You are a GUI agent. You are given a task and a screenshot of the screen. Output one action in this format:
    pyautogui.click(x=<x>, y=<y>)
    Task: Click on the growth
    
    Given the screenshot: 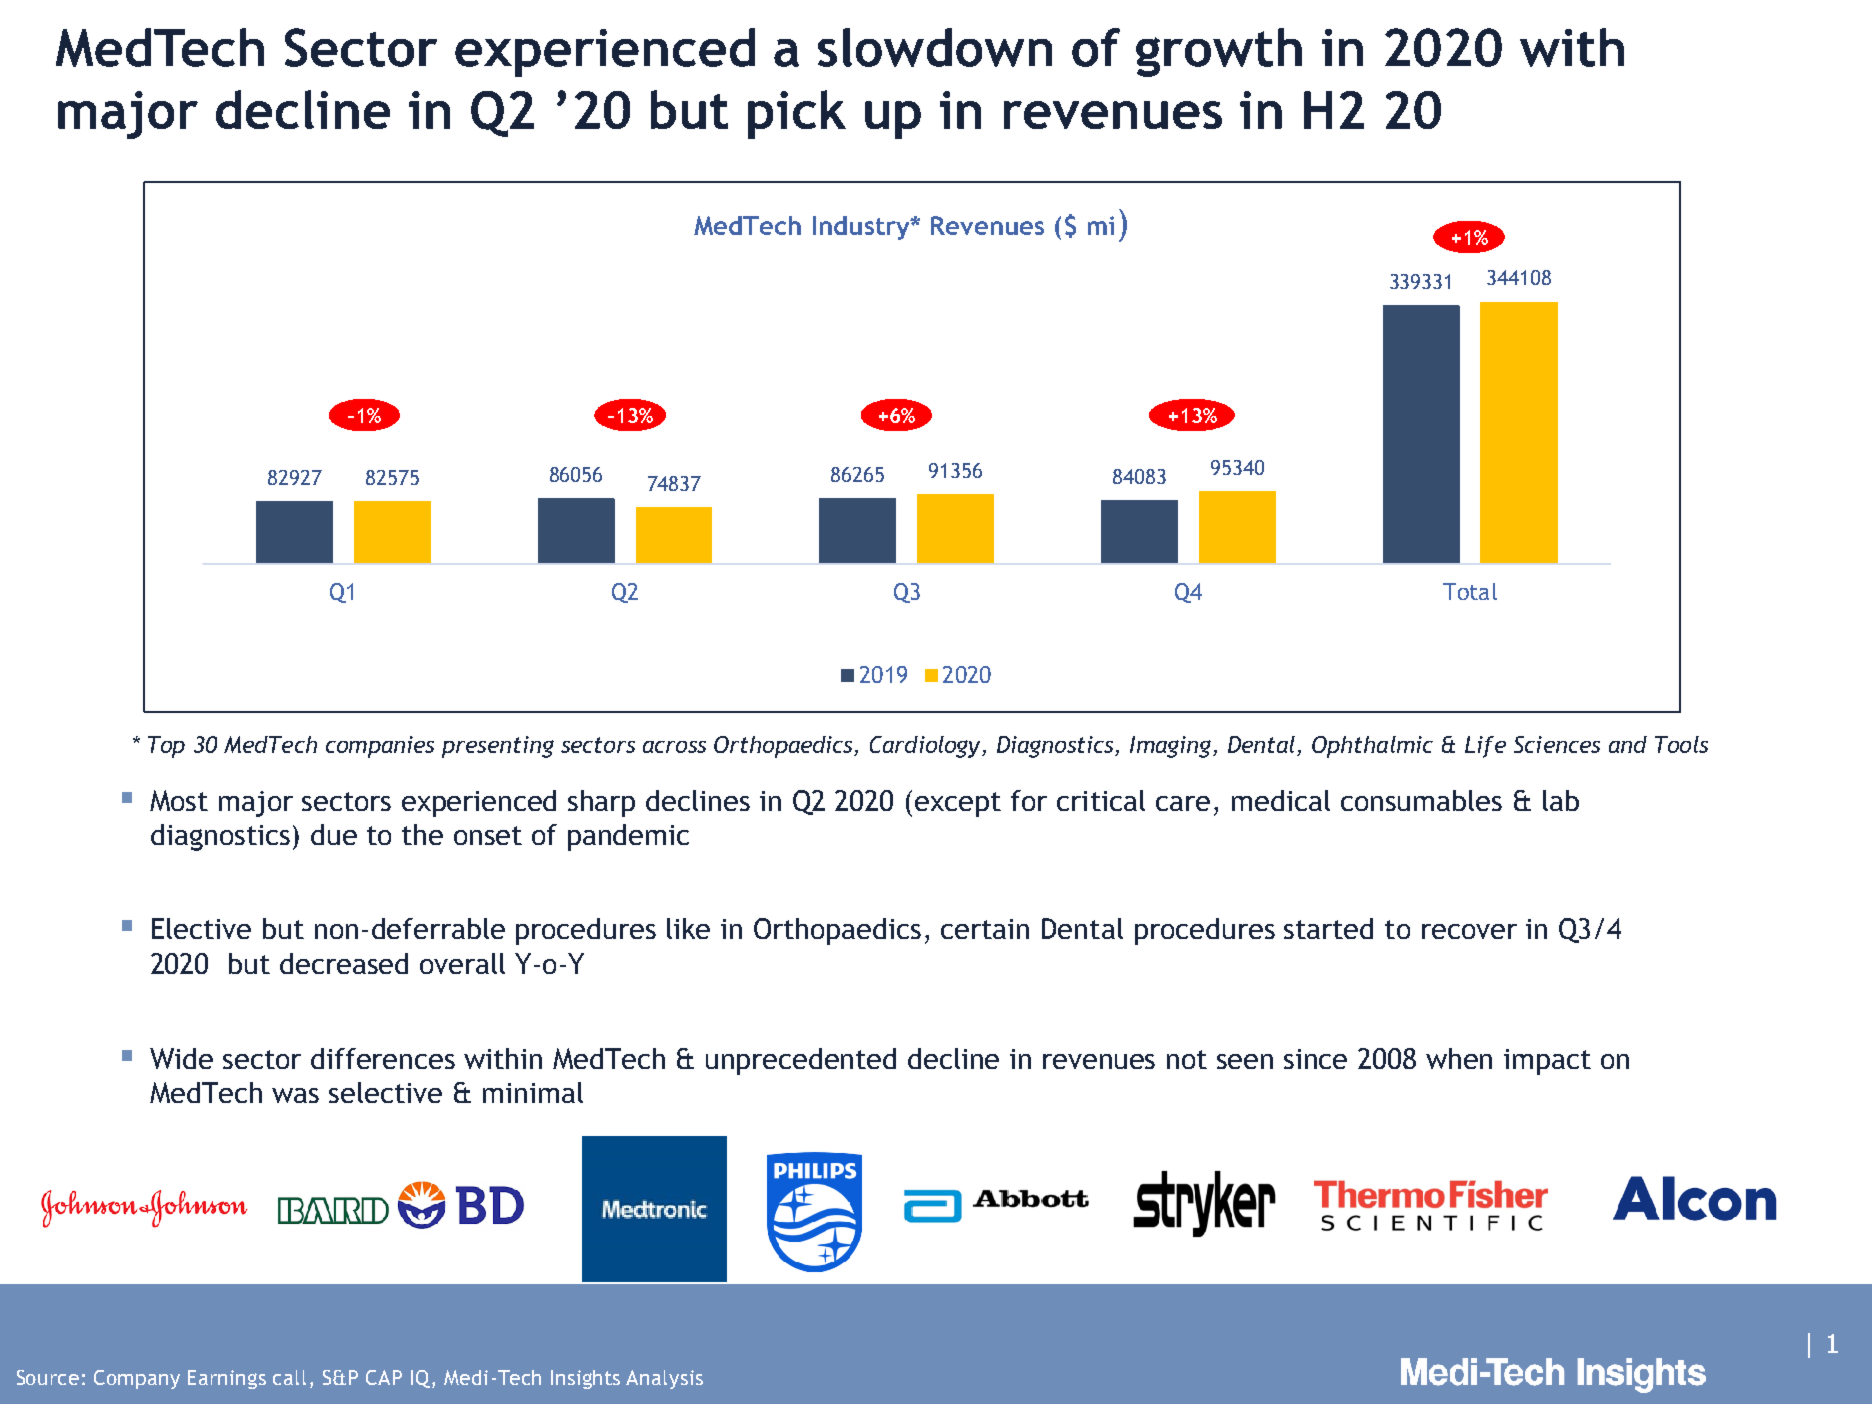 What is the action you would take?
    pyautogui.click(x=1219, y=52)
